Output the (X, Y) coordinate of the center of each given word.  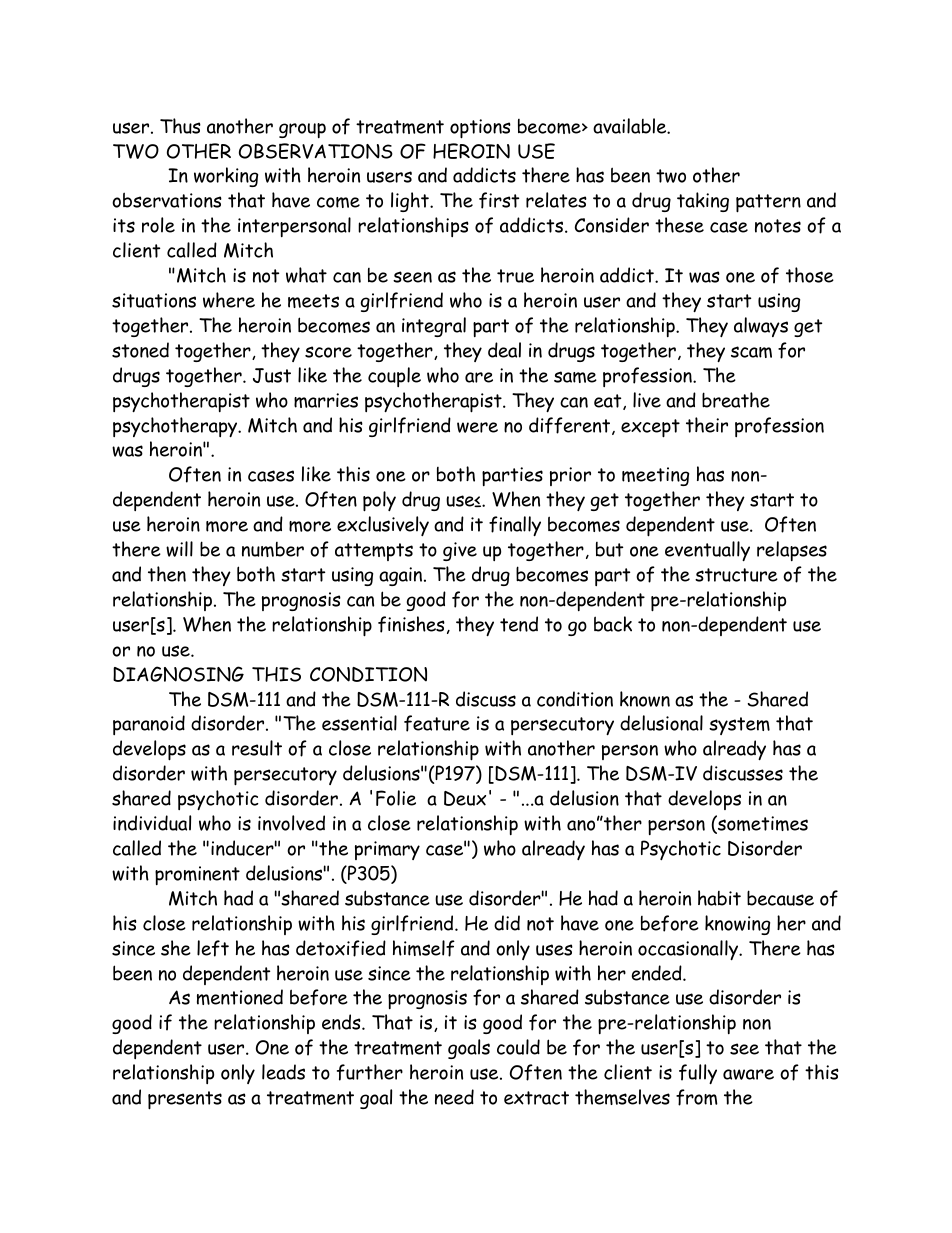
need (454, 1097)
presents (185, 1100)
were (477, 427)
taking (703, 202)
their (707, 425)
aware (748, 1074)
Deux (465, 798)
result (257, 748)
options (480, 129)
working (226, 177)
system (739, 726)
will (179, 549)
